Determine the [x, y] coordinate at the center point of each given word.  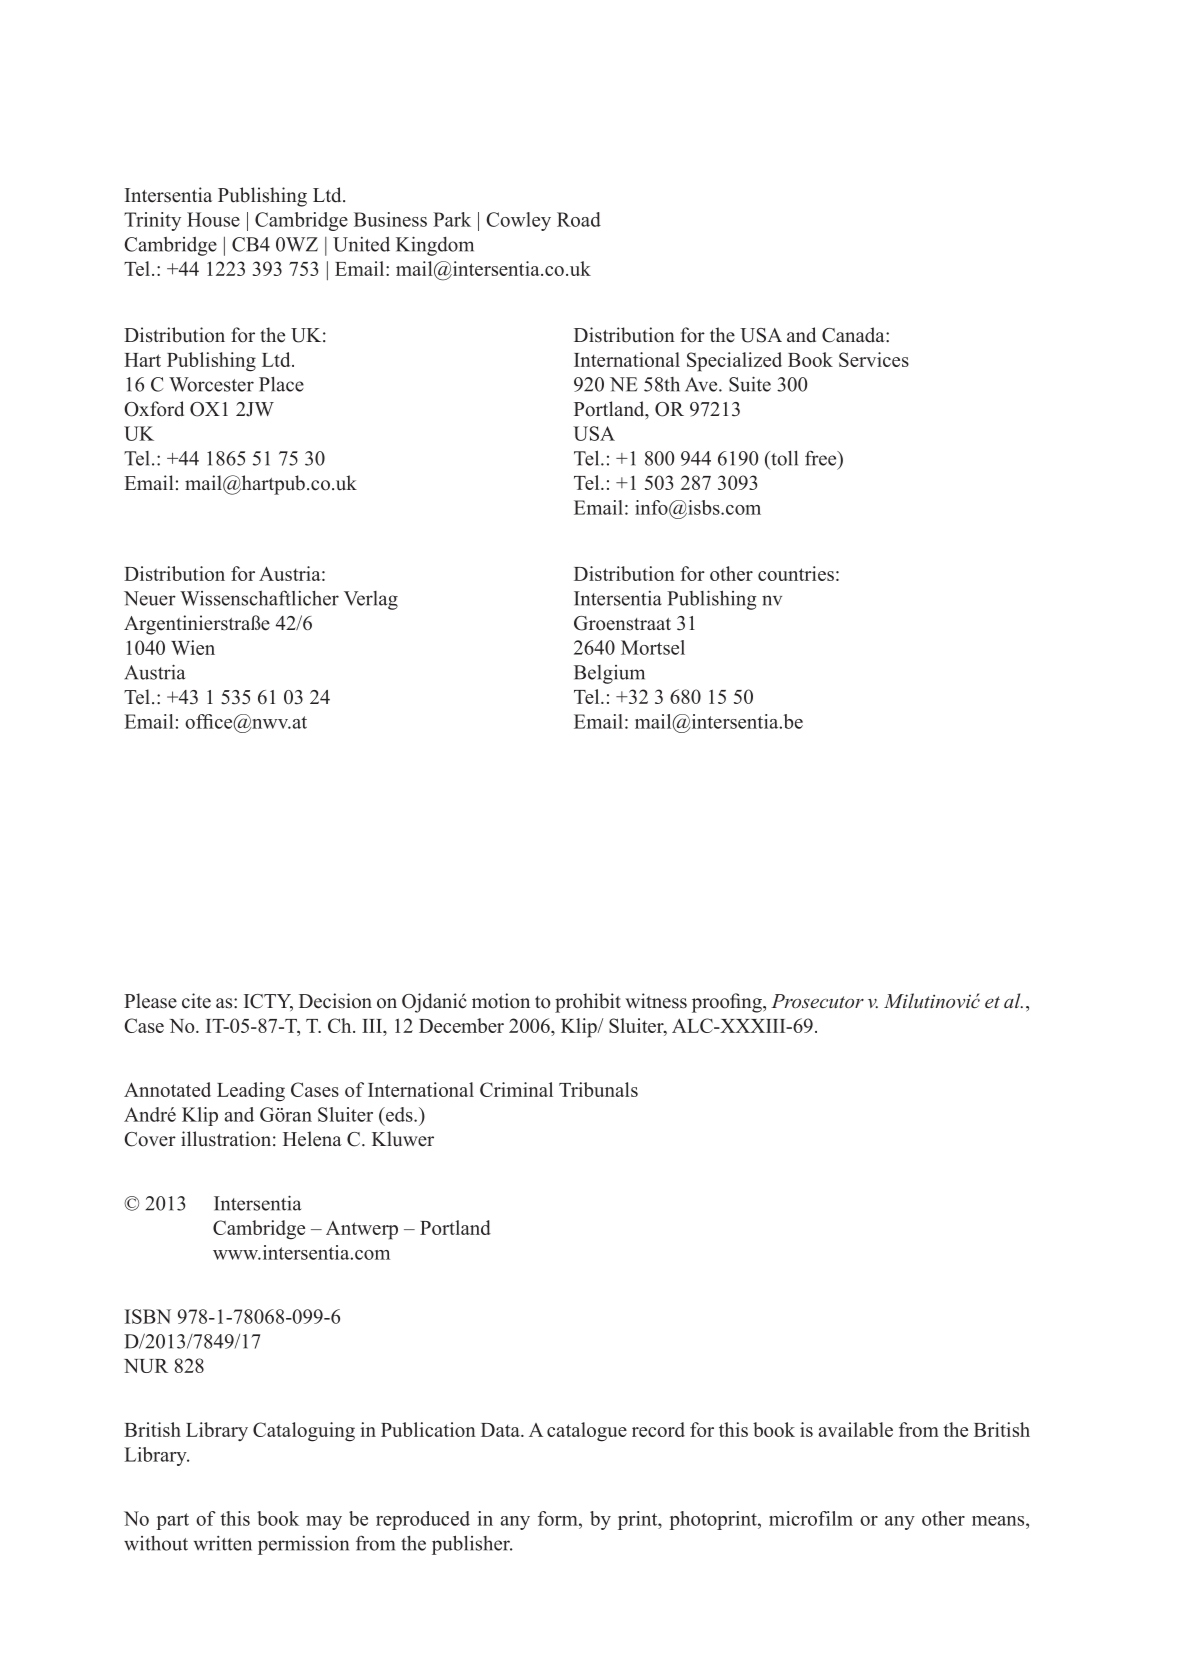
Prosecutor [817, 1001]
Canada [854, 335]
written [223, 1543]
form [559, 1518]
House [213, 219]
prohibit [588, 1003]
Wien [193, 647]
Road [579, 219]
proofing [728, 1003]
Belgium [609, 674]
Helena [312, 1139]
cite [196, 1001]
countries [796, 573]
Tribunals [598, 1089]
